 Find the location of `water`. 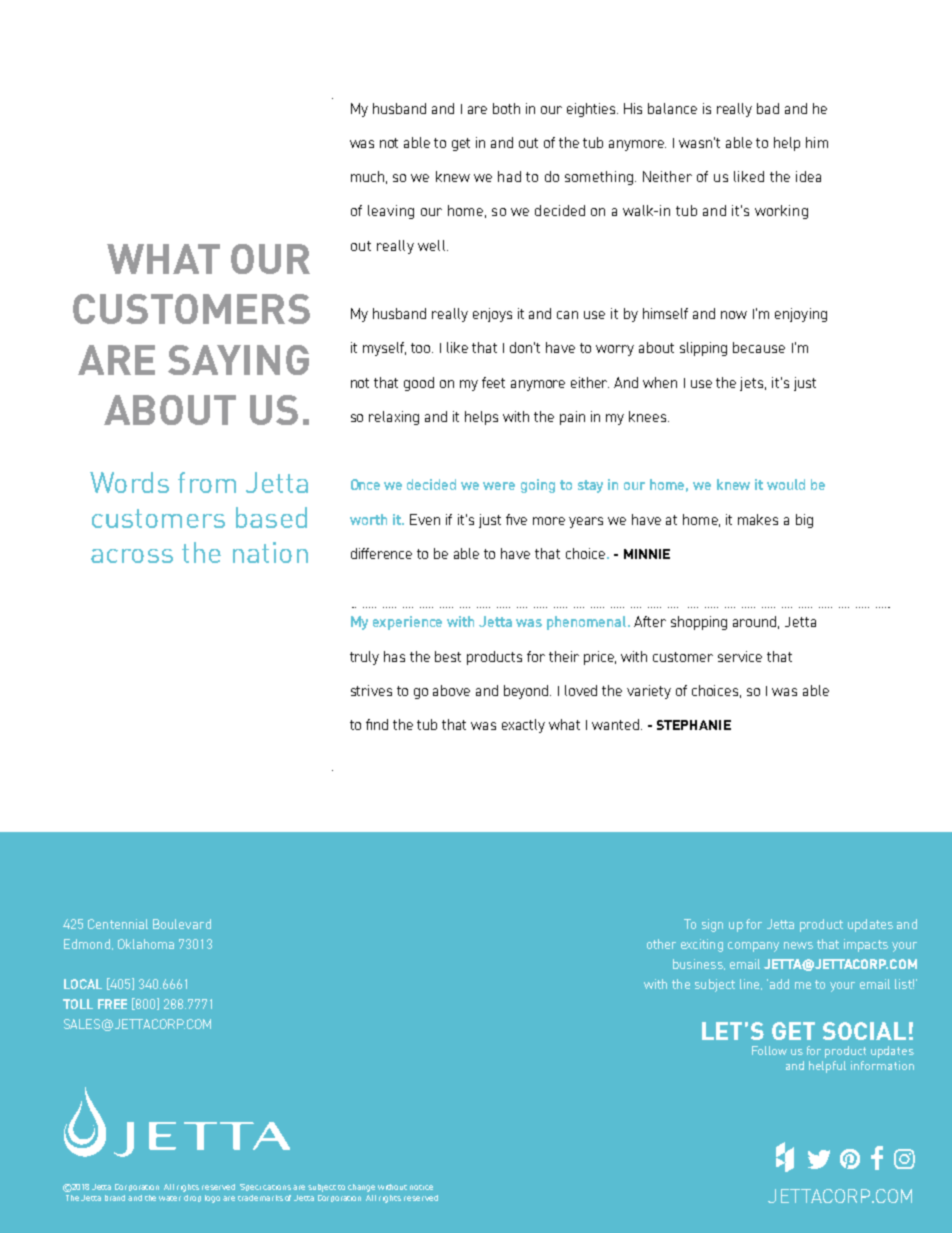

water is located at coordinates (170, 1198).
